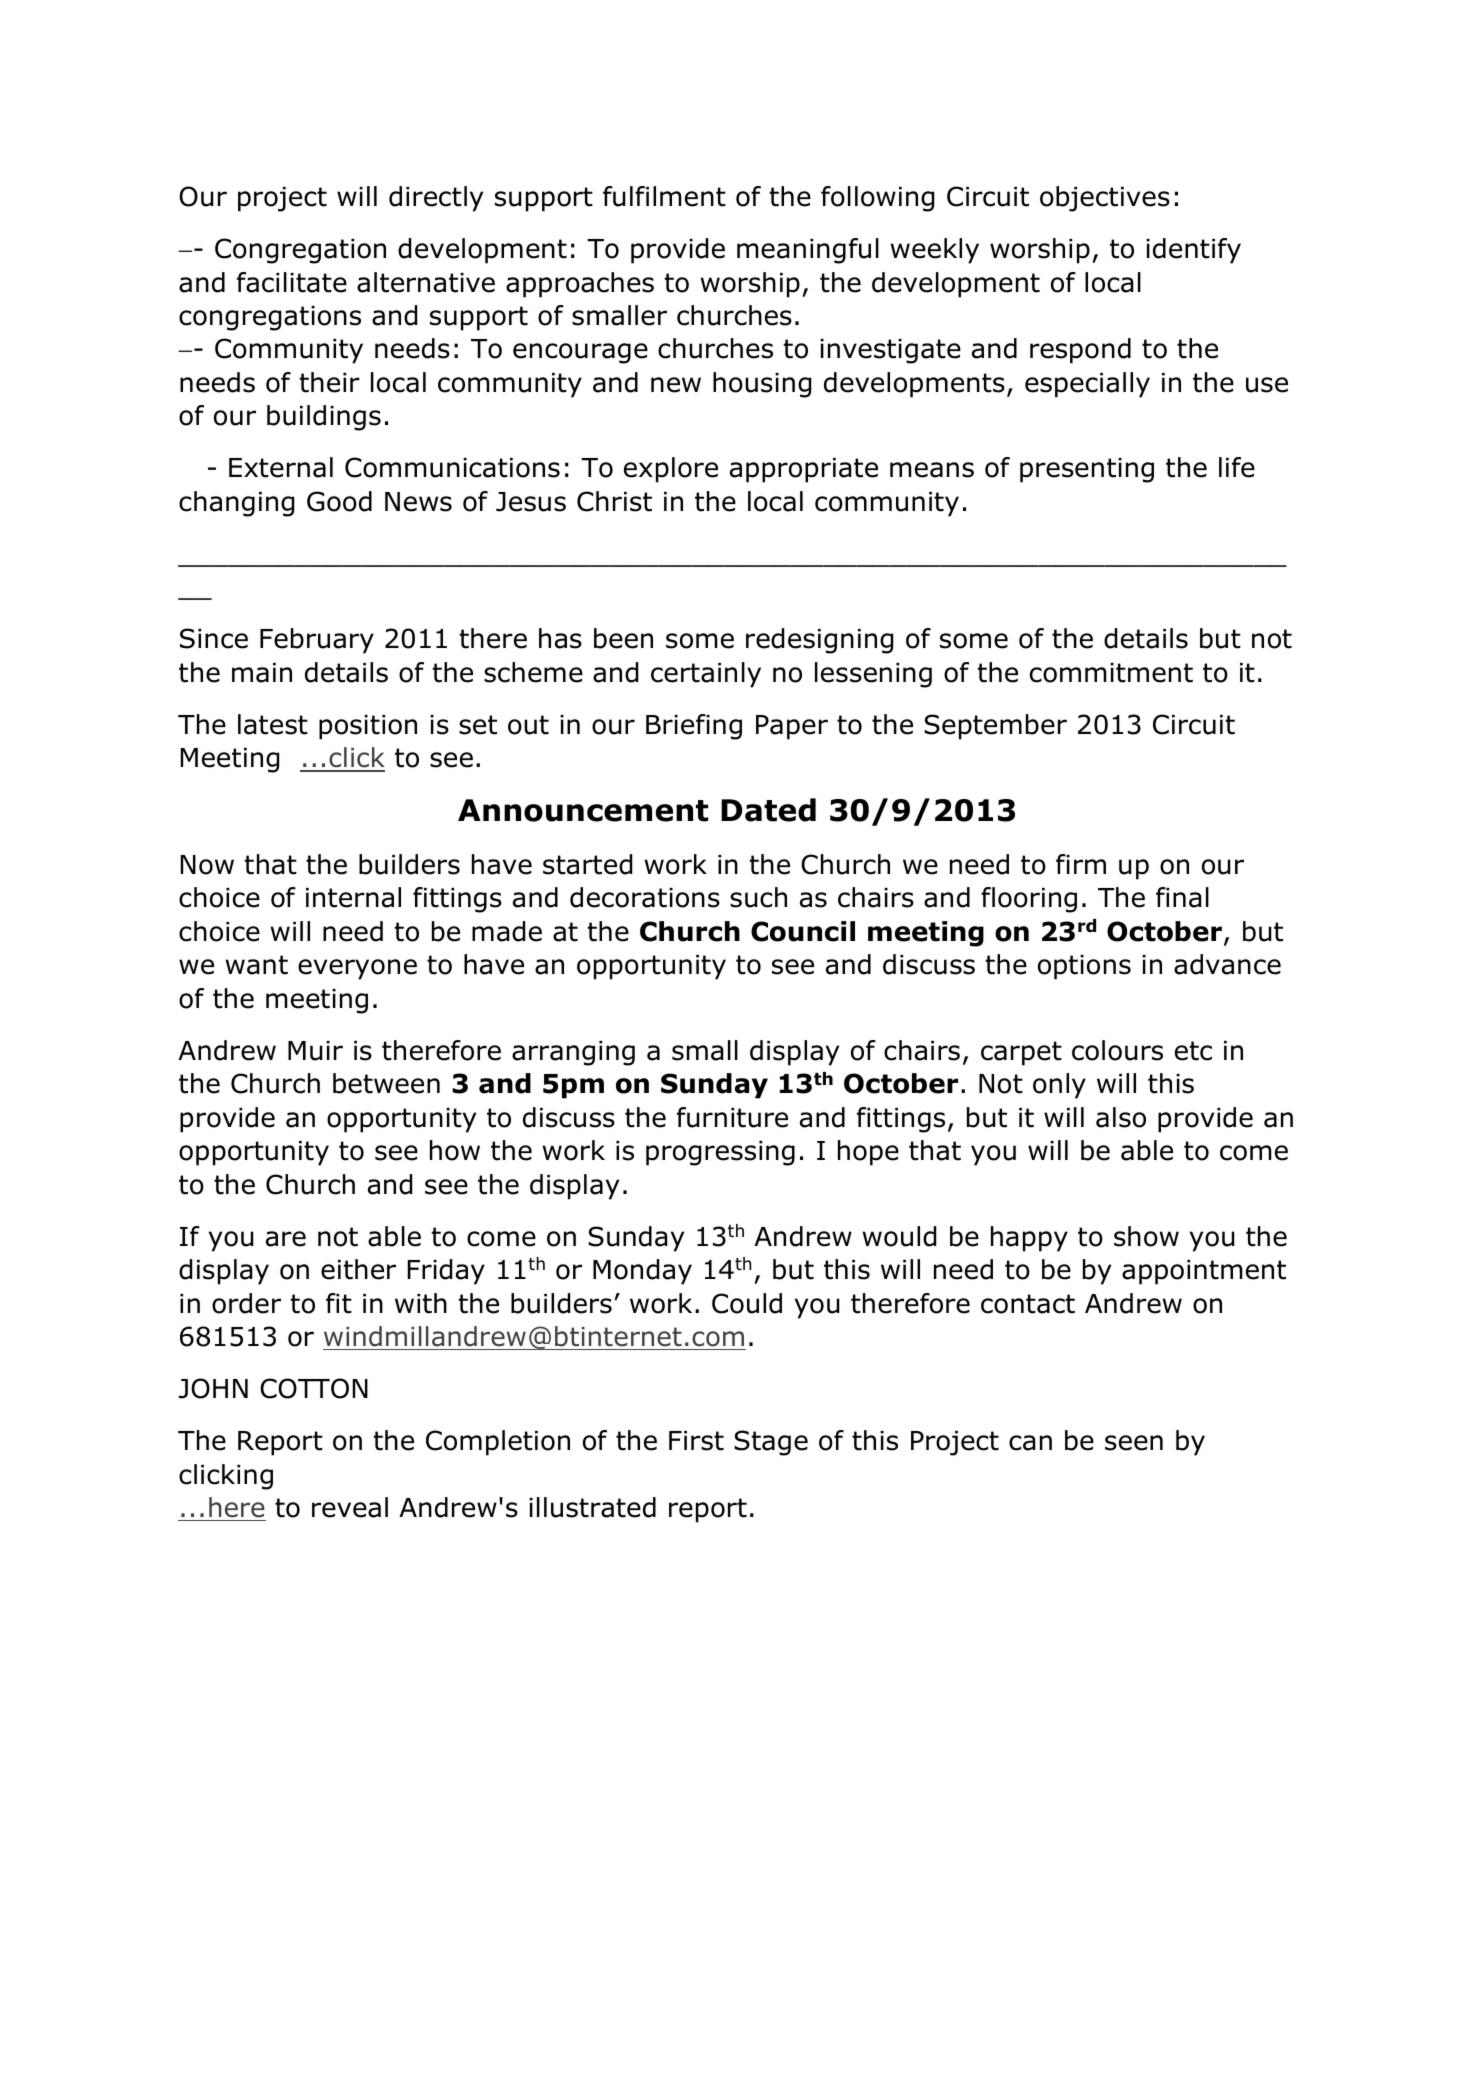  I want to click on reveal, so click(350, 1507).
